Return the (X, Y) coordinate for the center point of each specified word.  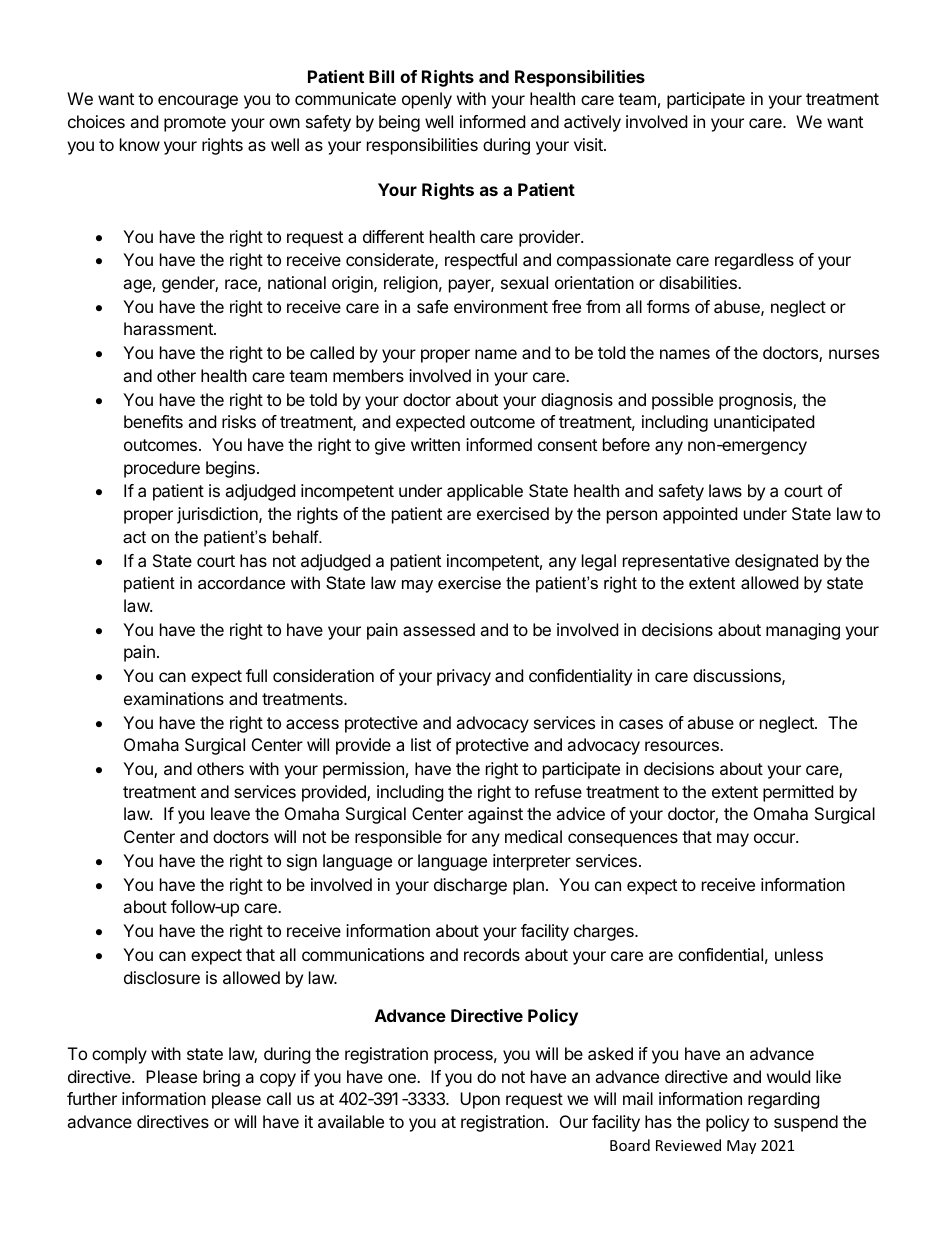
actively (592, 123)
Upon (480, 1100)
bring (221, 1078)
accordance (241, 582)
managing (803, 631)
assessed (439, 629)
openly (427, 100)
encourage (198, 102)
